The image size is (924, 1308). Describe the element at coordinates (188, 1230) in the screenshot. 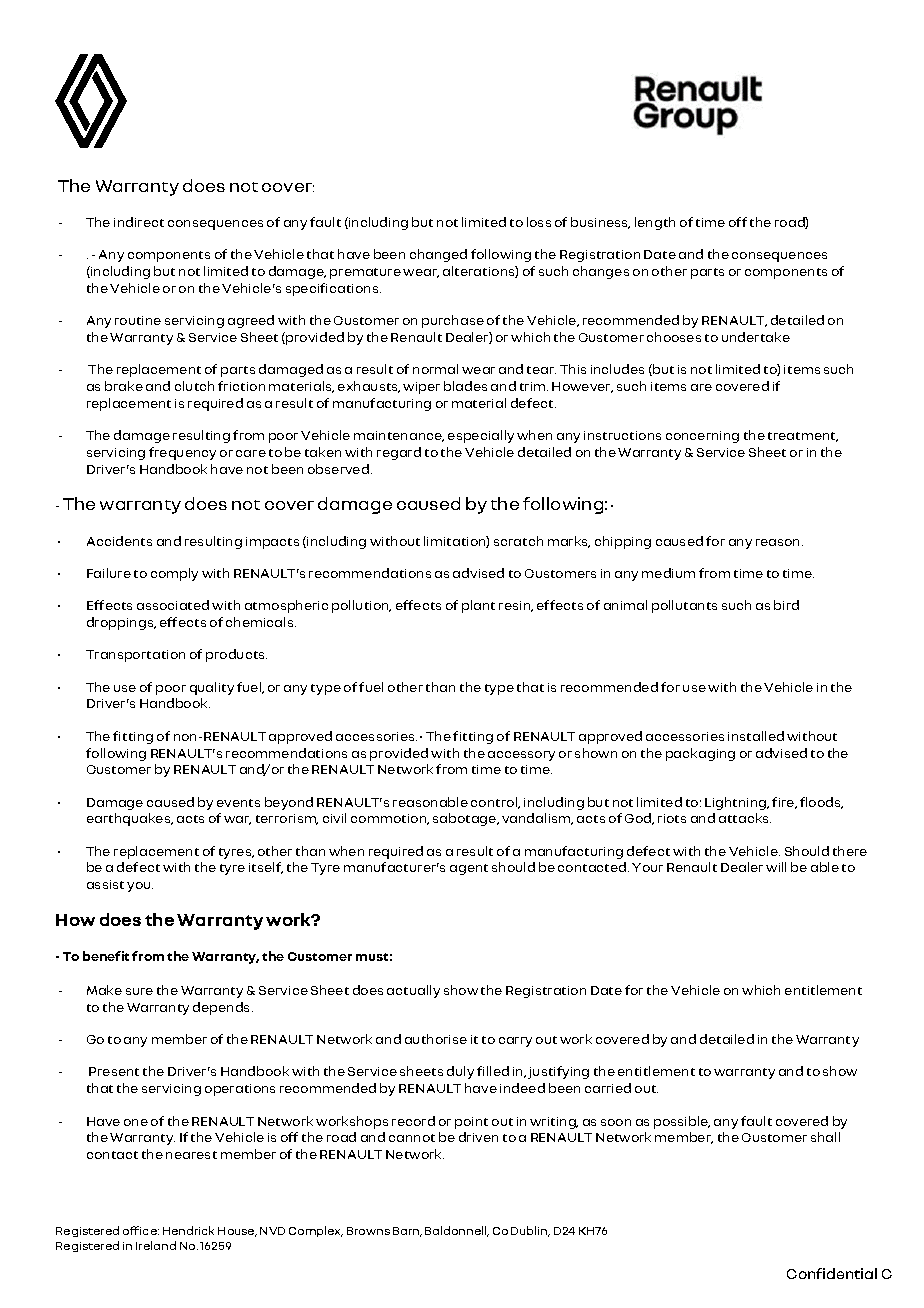

I see `Hendrick` at that location.
